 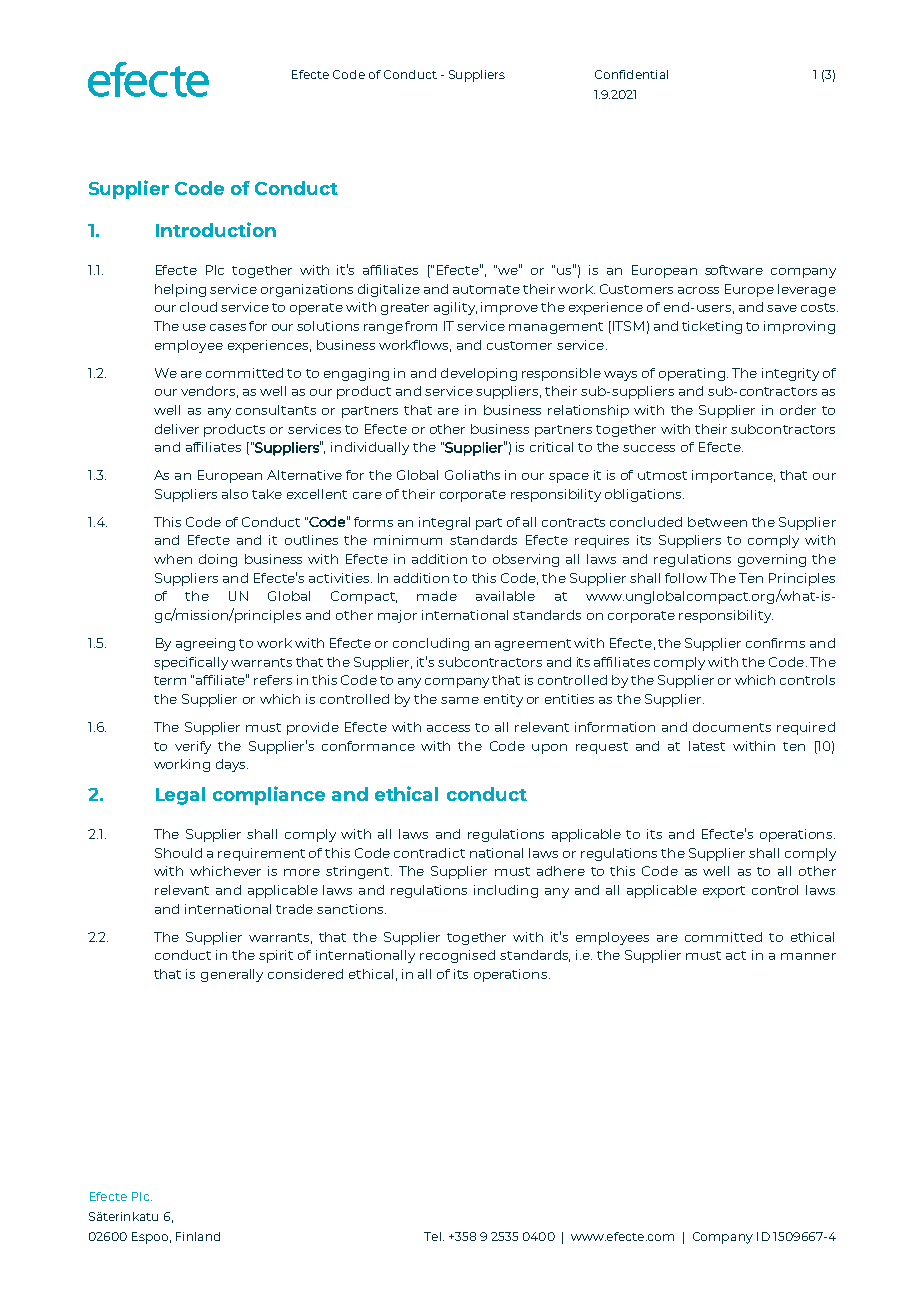 What do you see at coordinates (506, 891) in the page?
I see `including` at bounding box center [506, 891].
